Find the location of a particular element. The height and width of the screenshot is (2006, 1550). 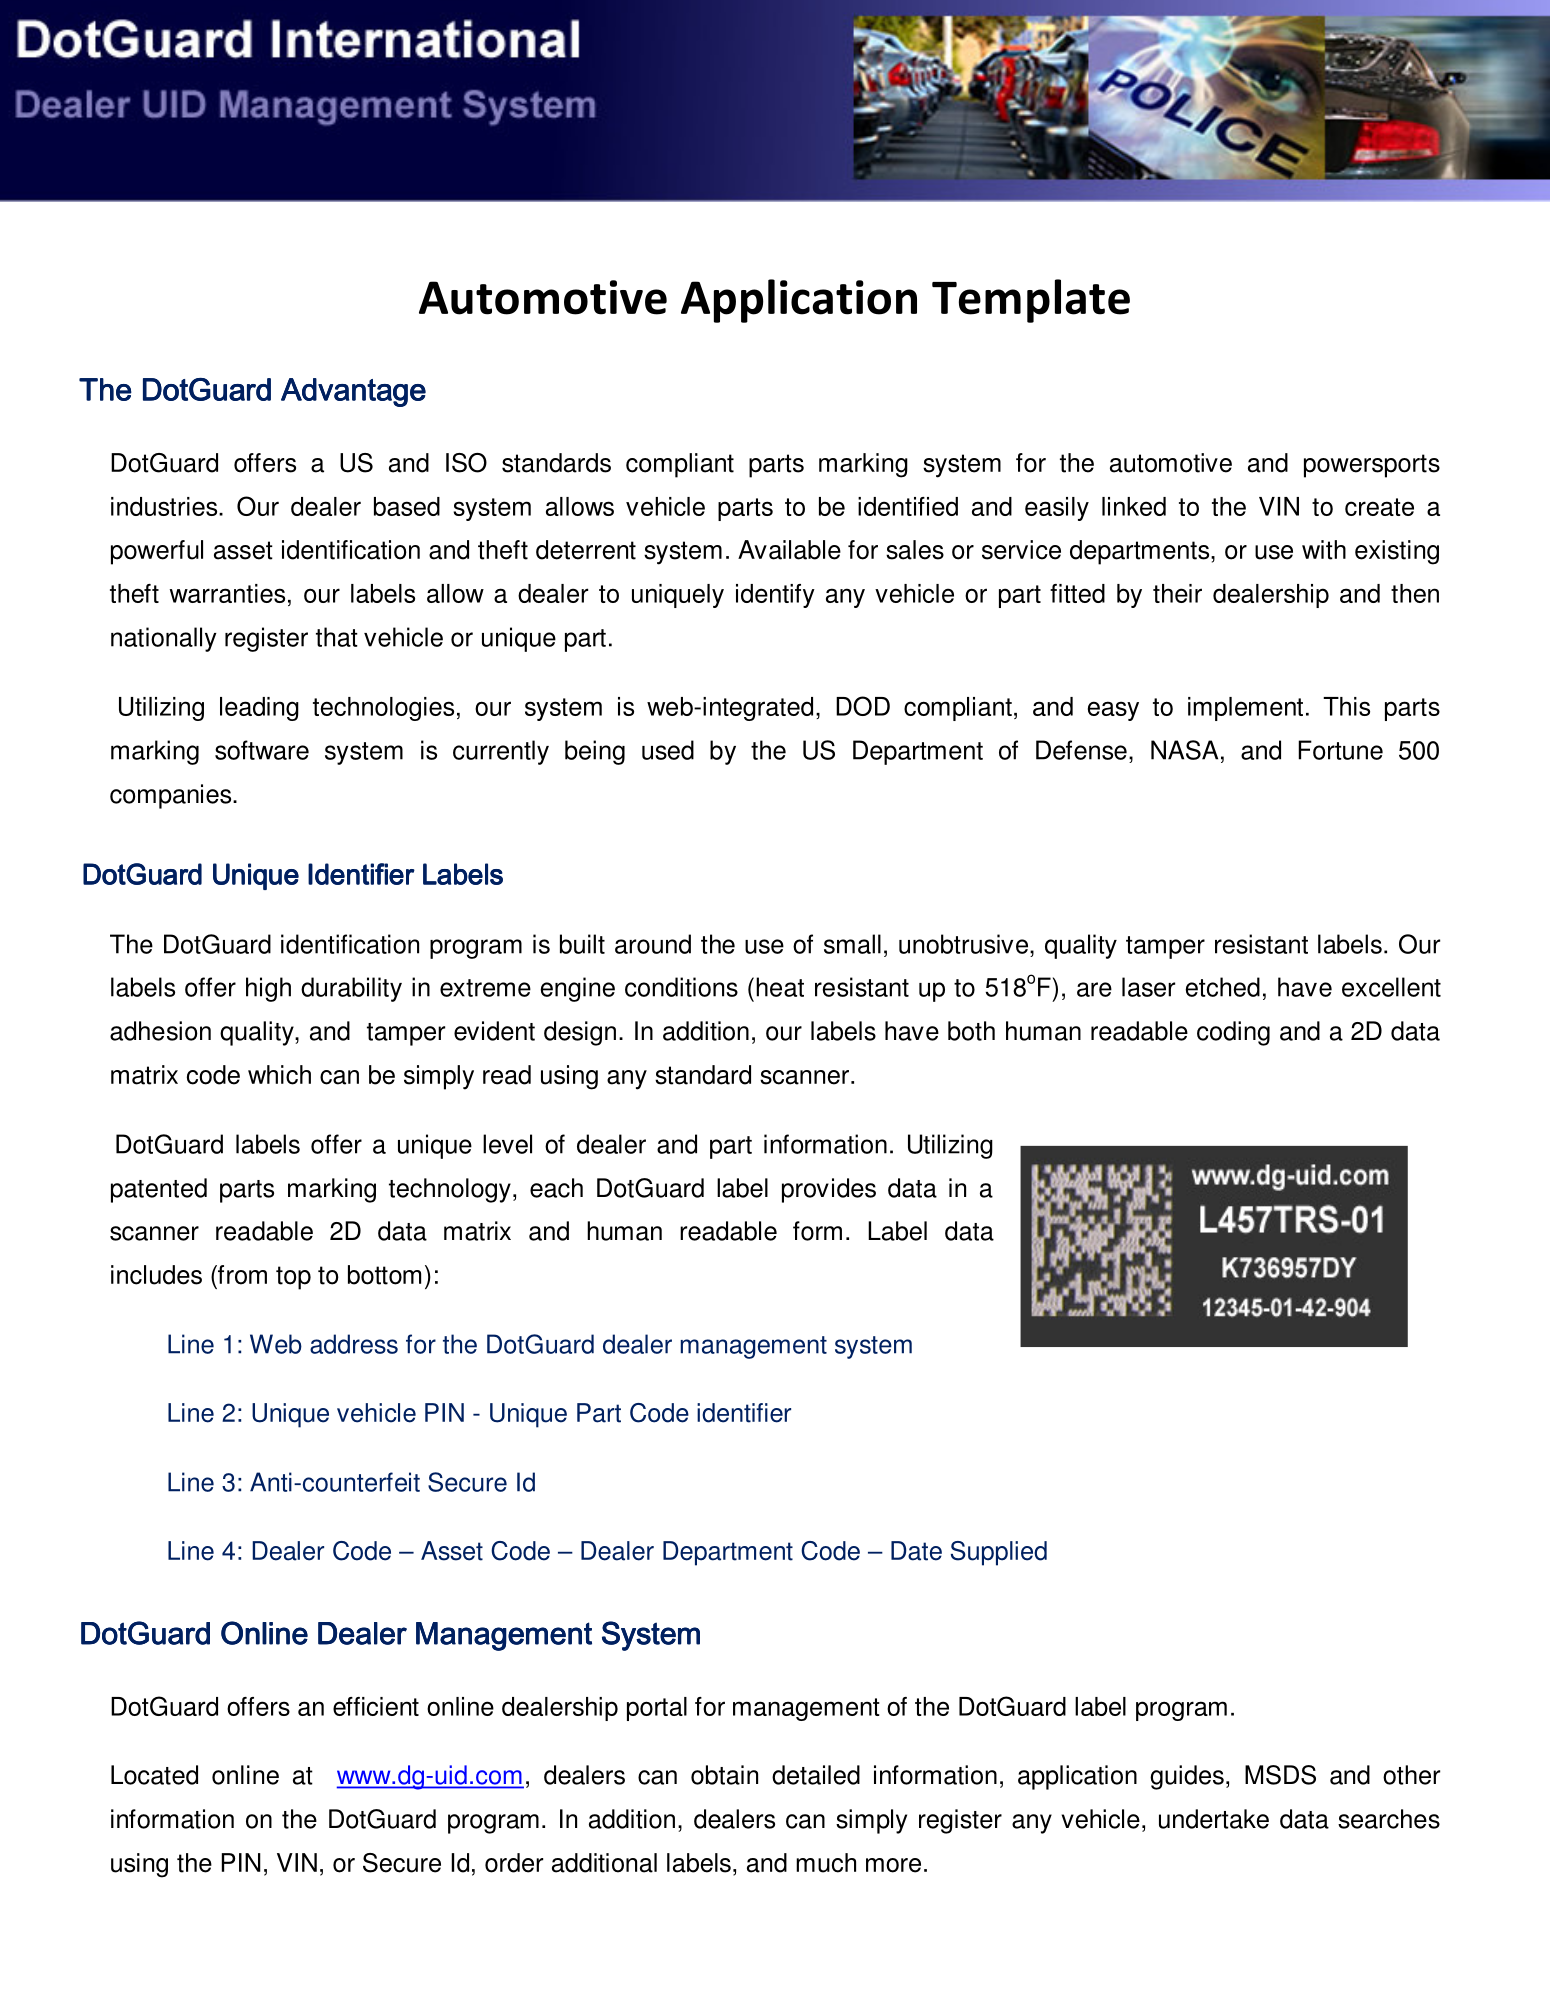

address is located at coordinates (354, 1344).
